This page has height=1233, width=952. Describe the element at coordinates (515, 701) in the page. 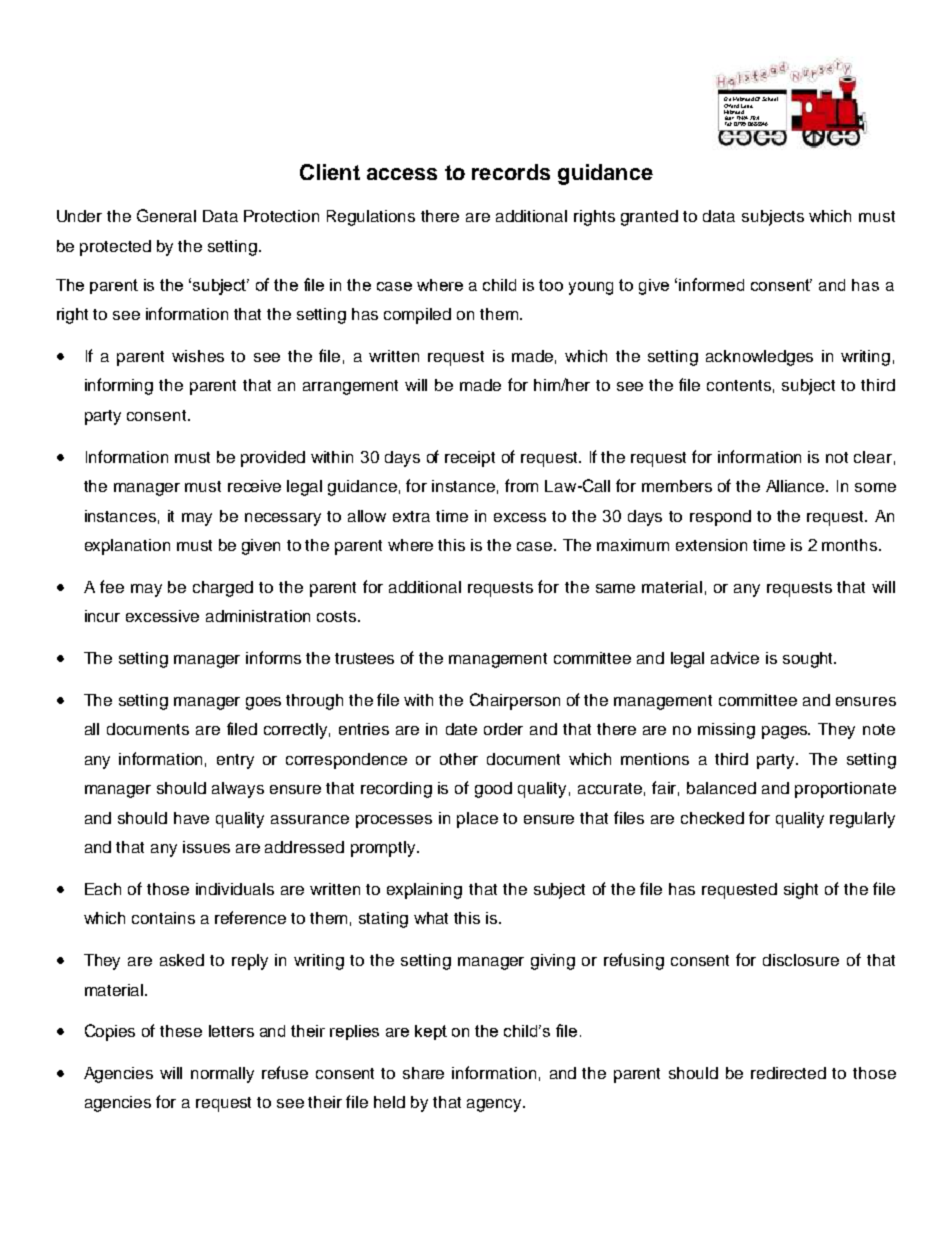

I see `Chairperson` at that location.
